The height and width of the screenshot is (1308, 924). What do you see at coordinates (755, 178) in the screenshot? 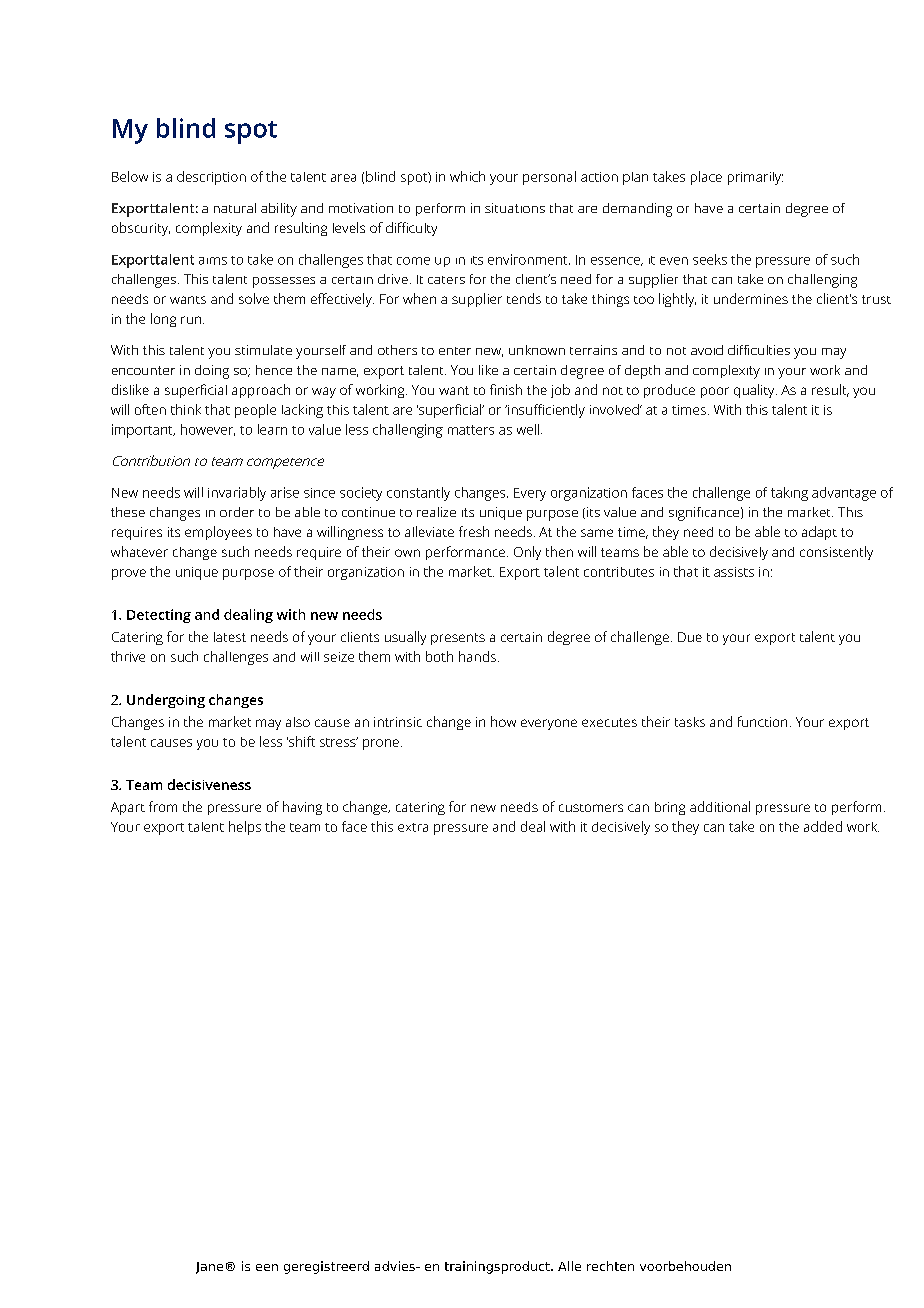
I see `primarily` at bounding box center [755, 178].
